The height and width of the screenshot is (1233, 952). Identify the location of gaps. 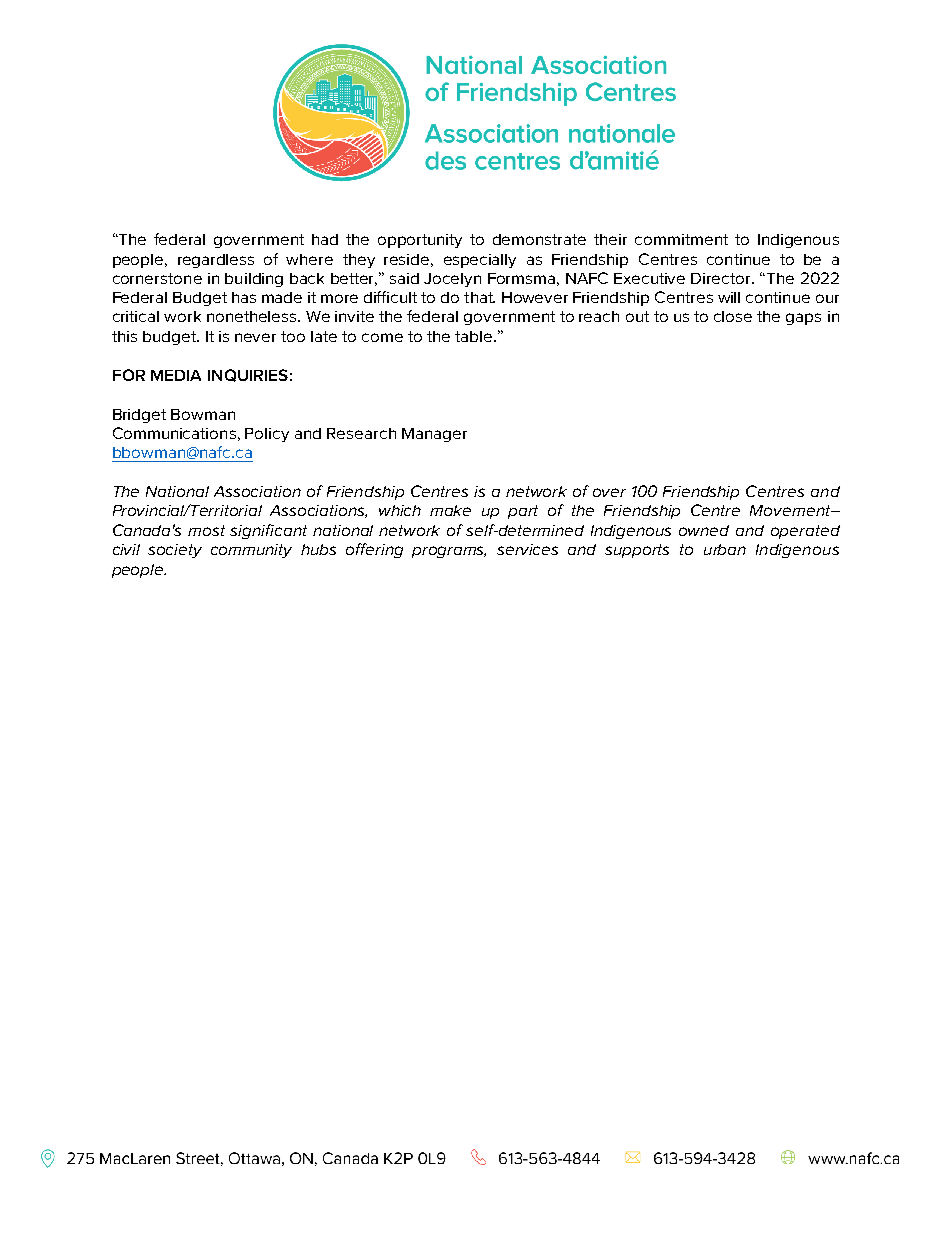
(803, 319).
